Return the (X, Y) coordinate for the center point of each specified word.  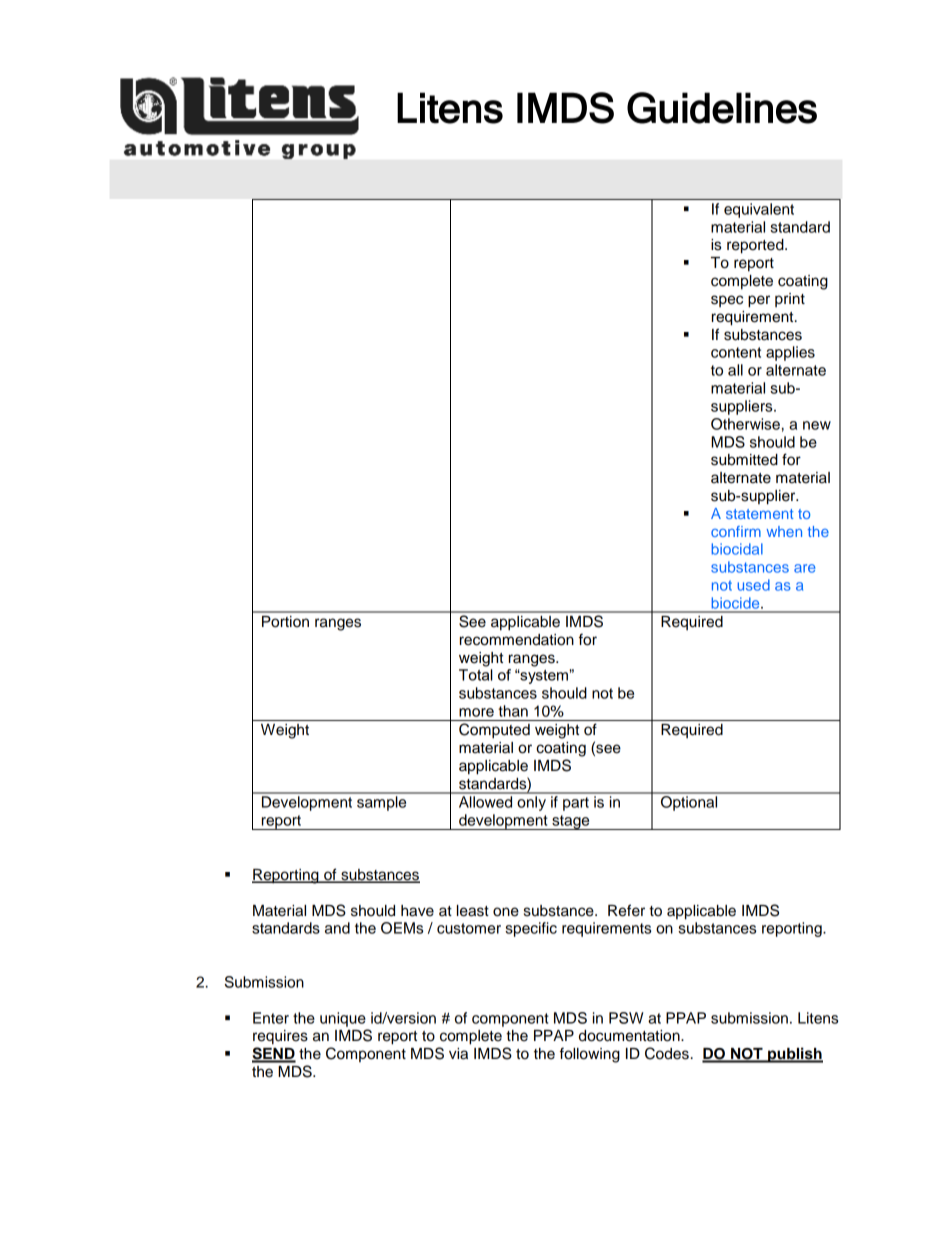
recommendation (517, 640)
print (790, 300)
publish (794, 1055)
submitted (744, 460)
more (476, 712)
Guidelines (722, 108)
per (759, 301)
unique (343, 1019)
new (817, 425)
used (753, 585)
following (590, 1055)
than (513, 711)
